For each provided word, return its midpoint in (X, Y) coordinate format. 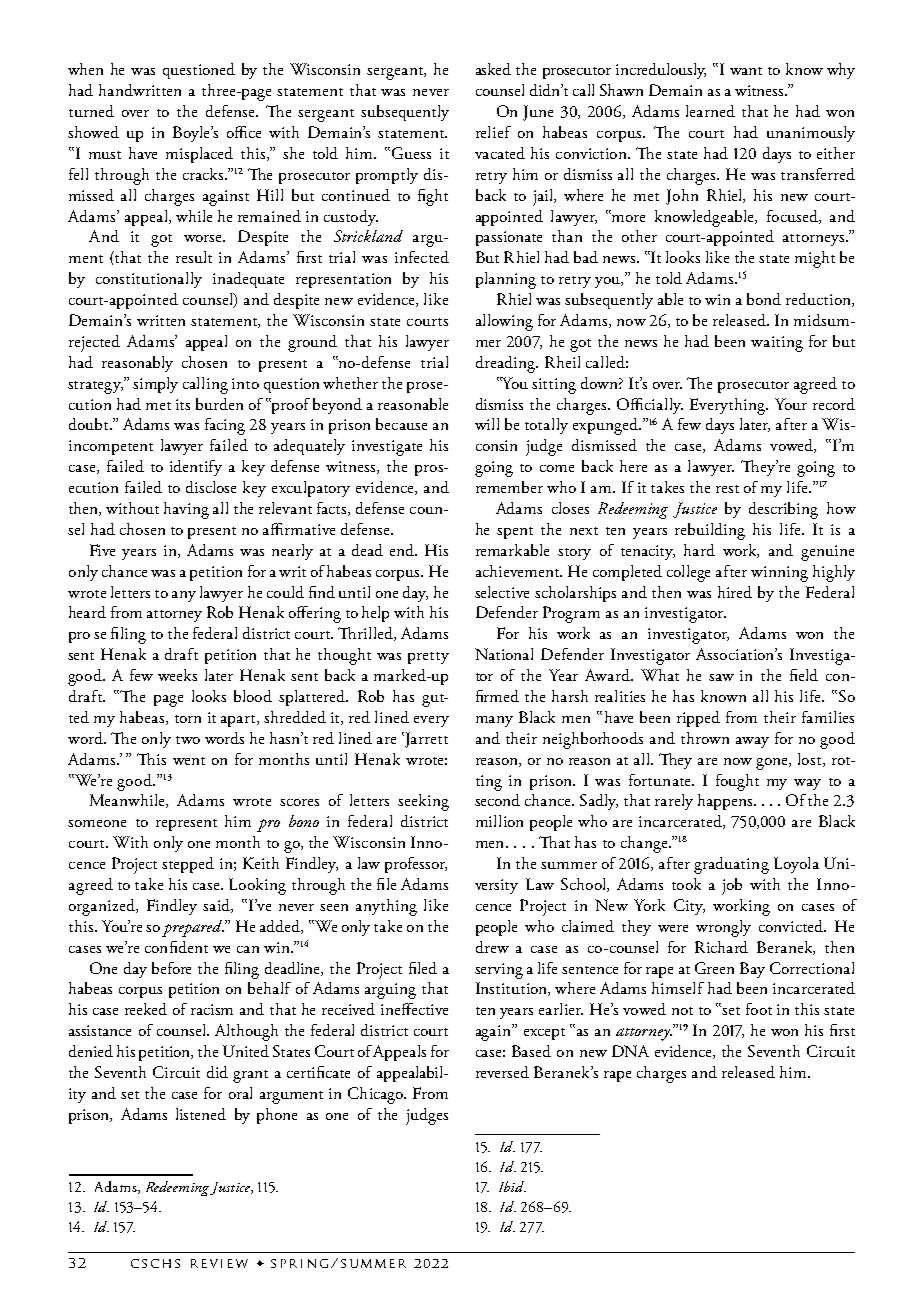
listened (201, 1114)
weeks (177, 675)
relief (493, 132)
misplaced (199, 155)
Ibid (512, 1186)
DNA (630, 1051)
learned (710, 111)
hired (735, 592)
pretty (428, 658)
